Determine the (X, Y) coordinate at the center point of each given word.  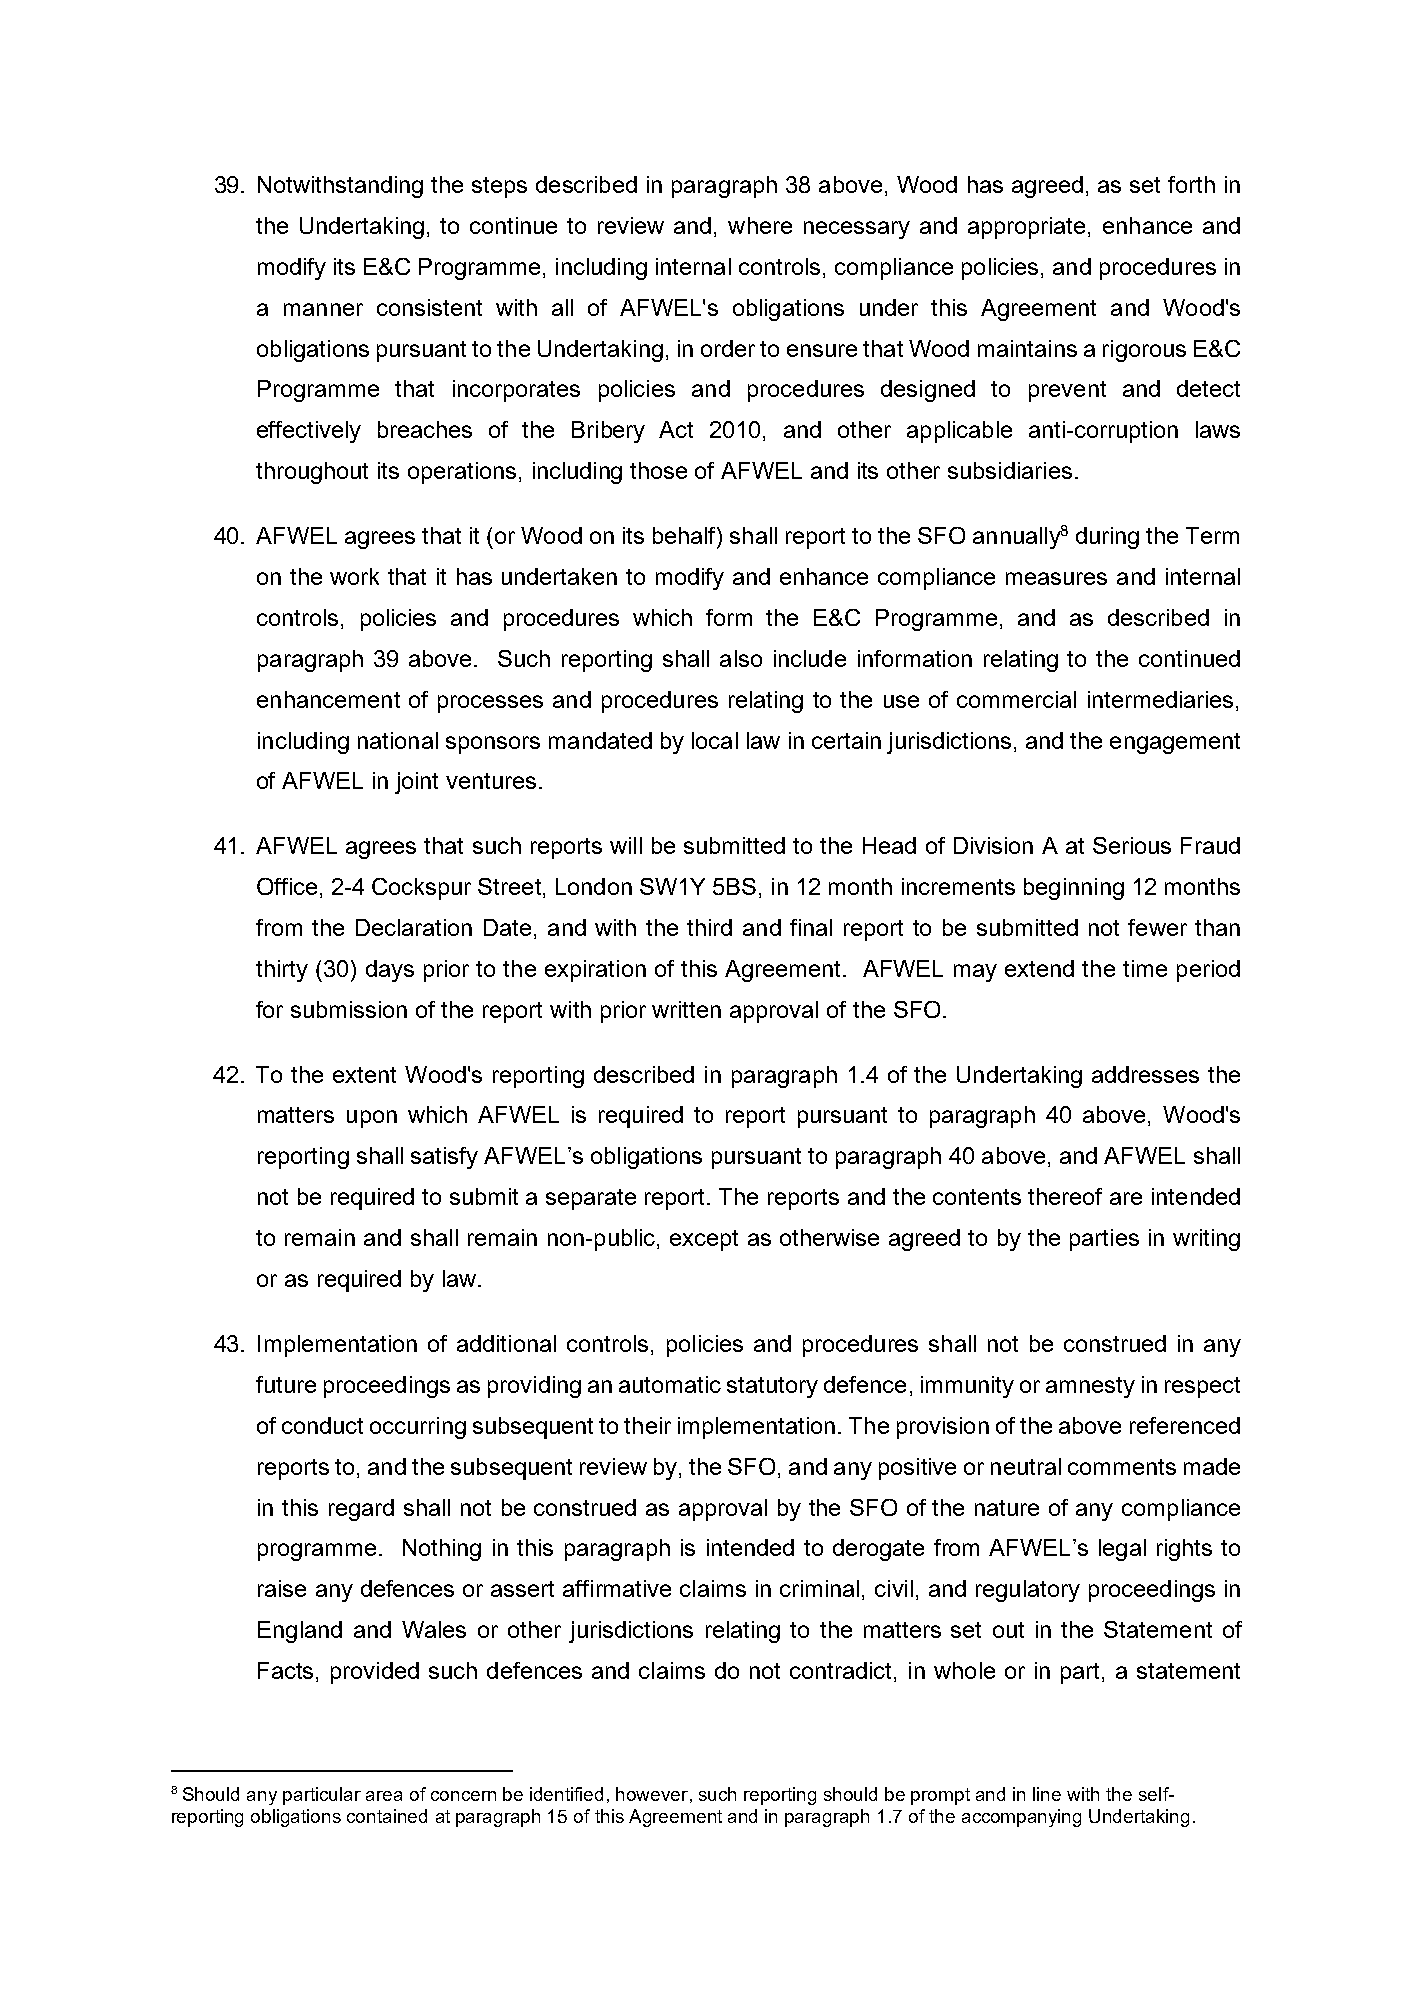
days (390, 971)
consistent (429, 307)
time (1145, 968)
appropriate (1026, 228)
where (760, 225)
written (686, 1009)
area (384, 1796)
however (652, 1794)
